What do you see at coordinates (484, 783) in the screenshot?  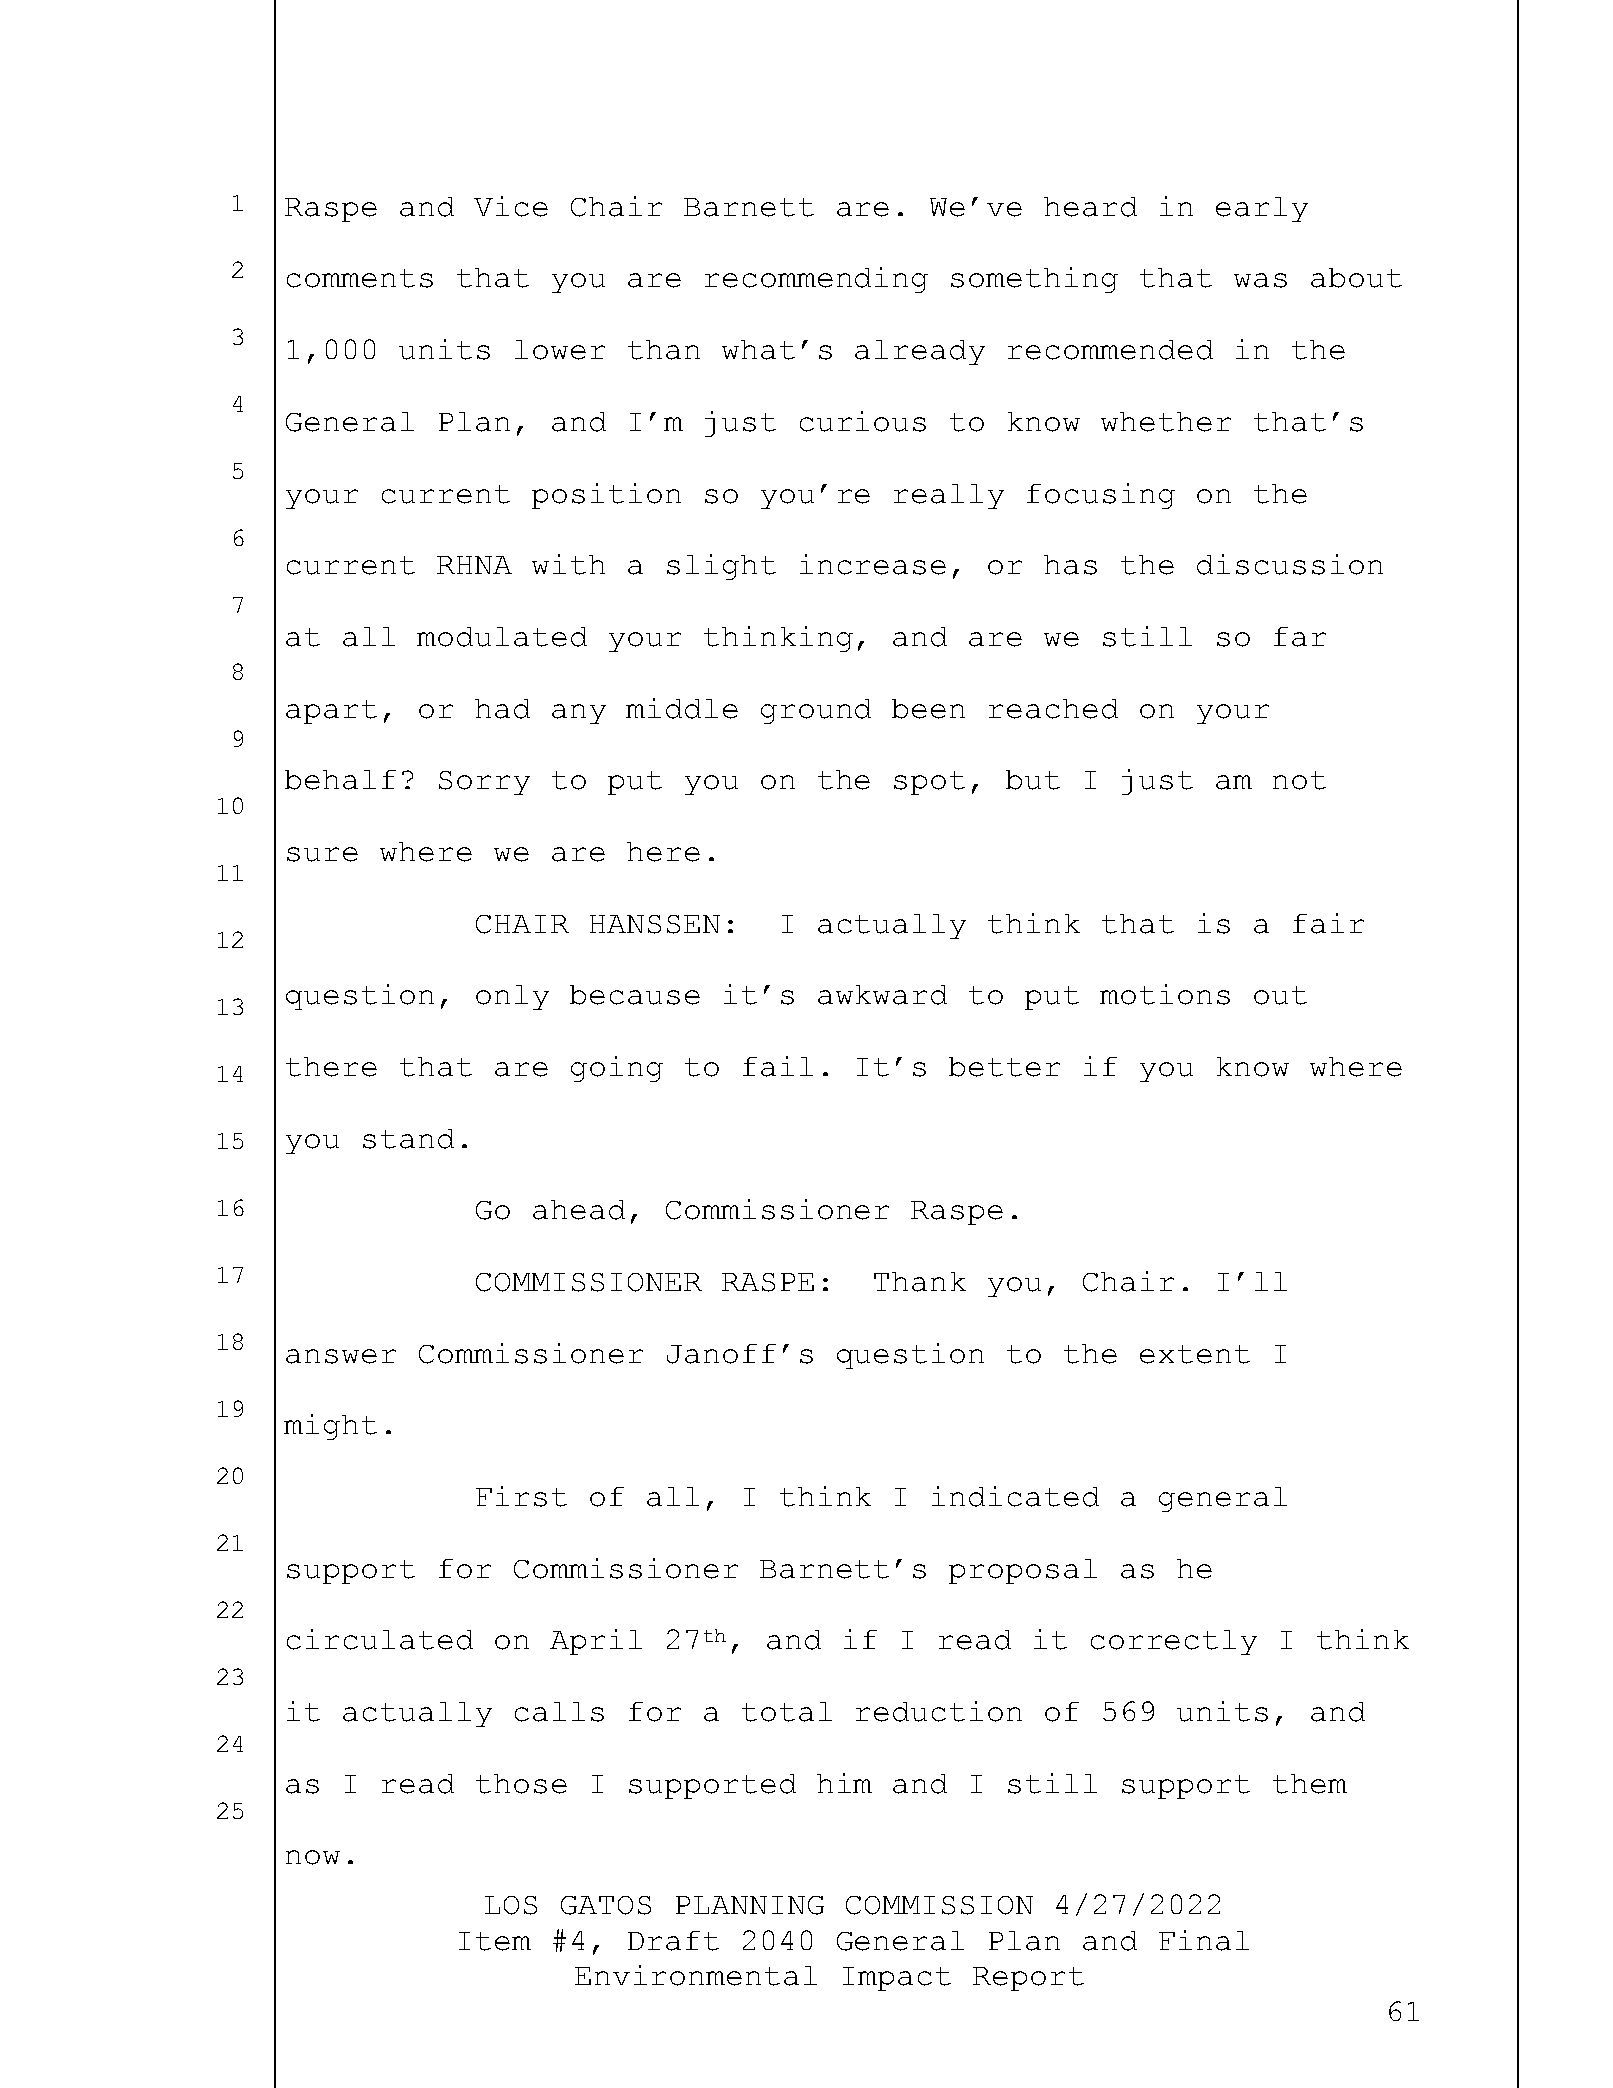 I see `Sorry` at bounding box center [484, 783].
